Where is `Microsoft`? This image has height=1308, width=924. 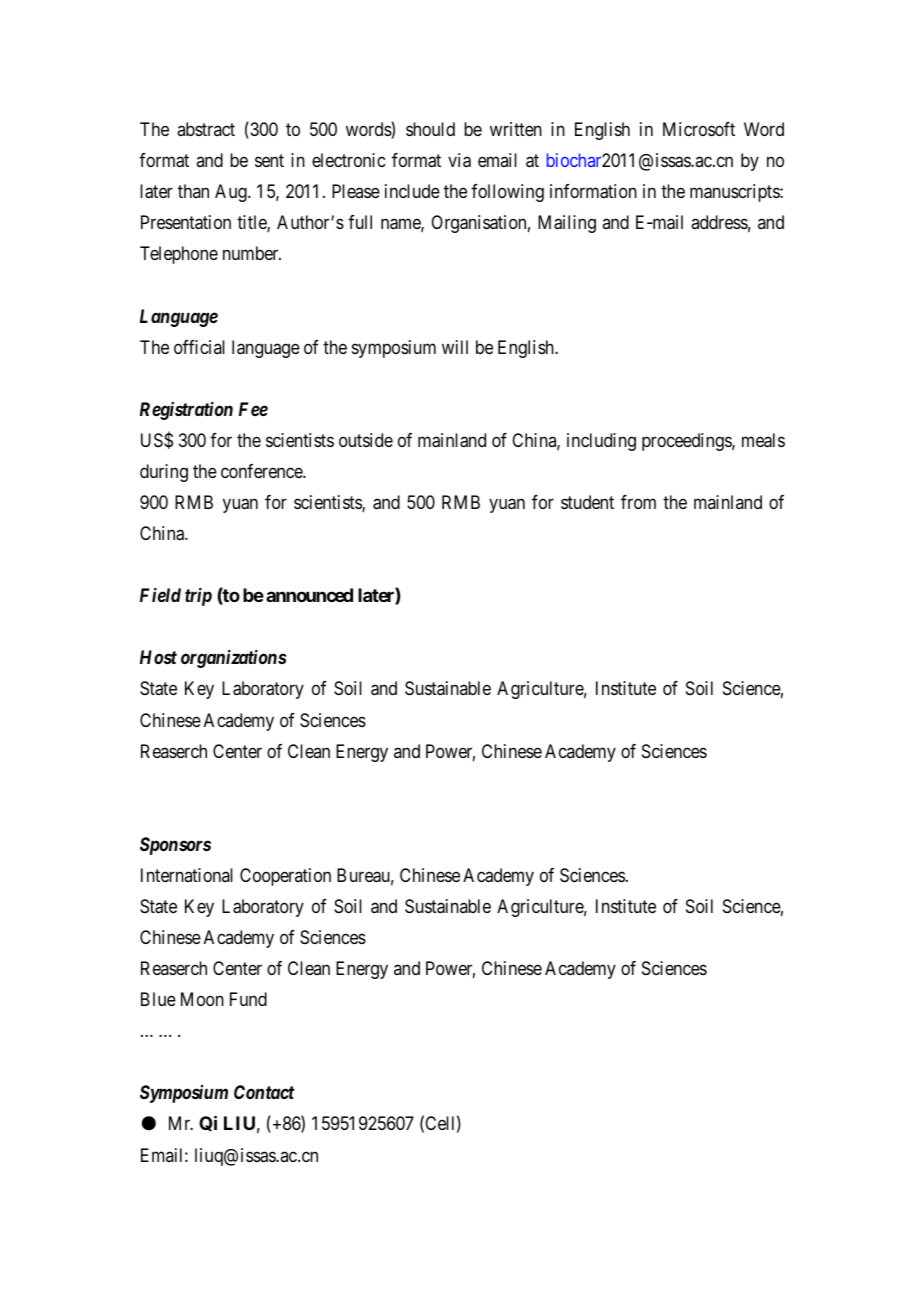 Microsoft is located at coordinates (699, 129).
